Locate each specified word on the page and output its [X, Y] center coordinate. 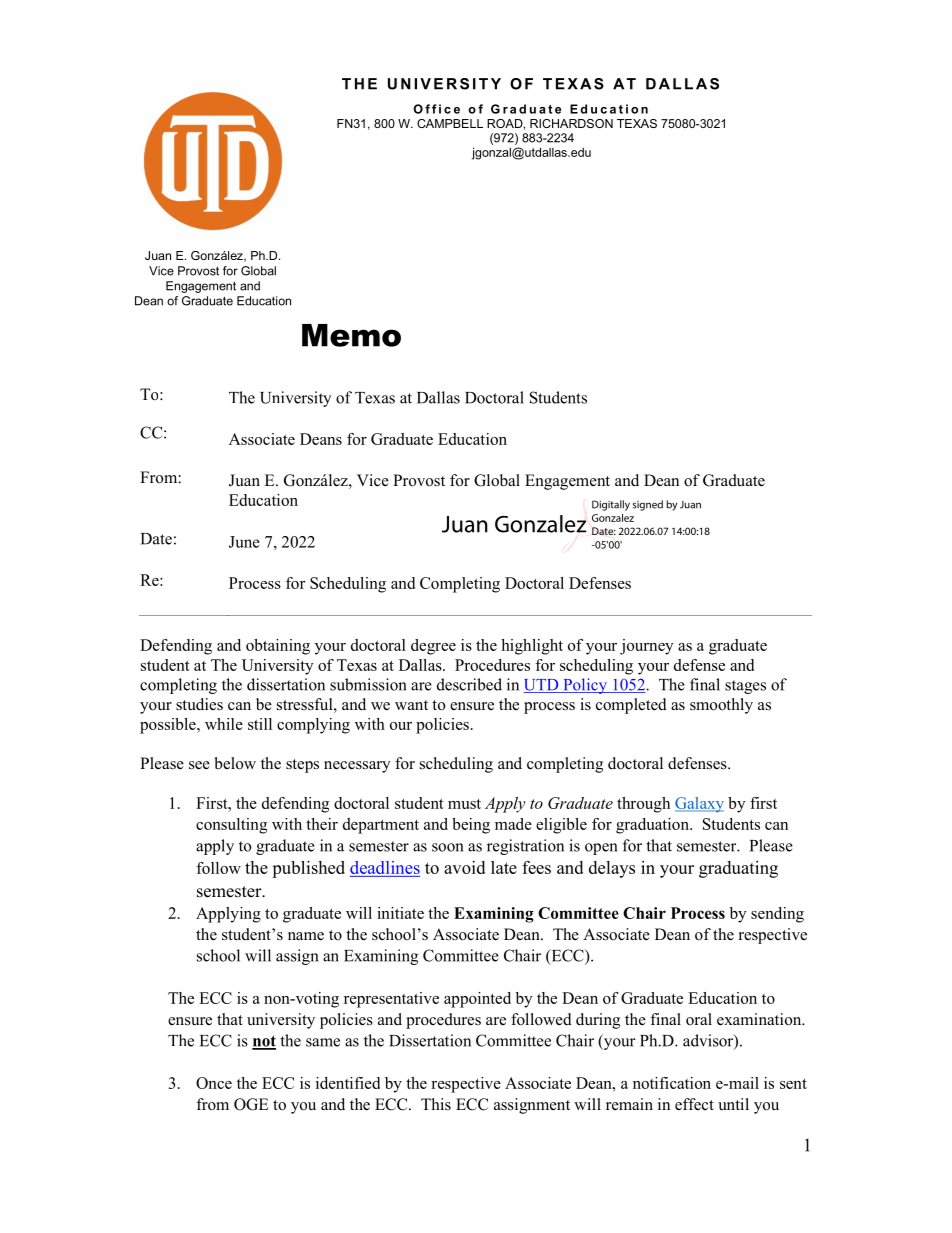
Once [214, 1083]
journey [646, 647]
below [235, 763]
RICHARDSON [571, 123]
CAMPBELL [450, 123]
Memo [351, 335]
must [464, 804]
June [244, 542]
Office [437, 109]
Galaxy [699, 805]
